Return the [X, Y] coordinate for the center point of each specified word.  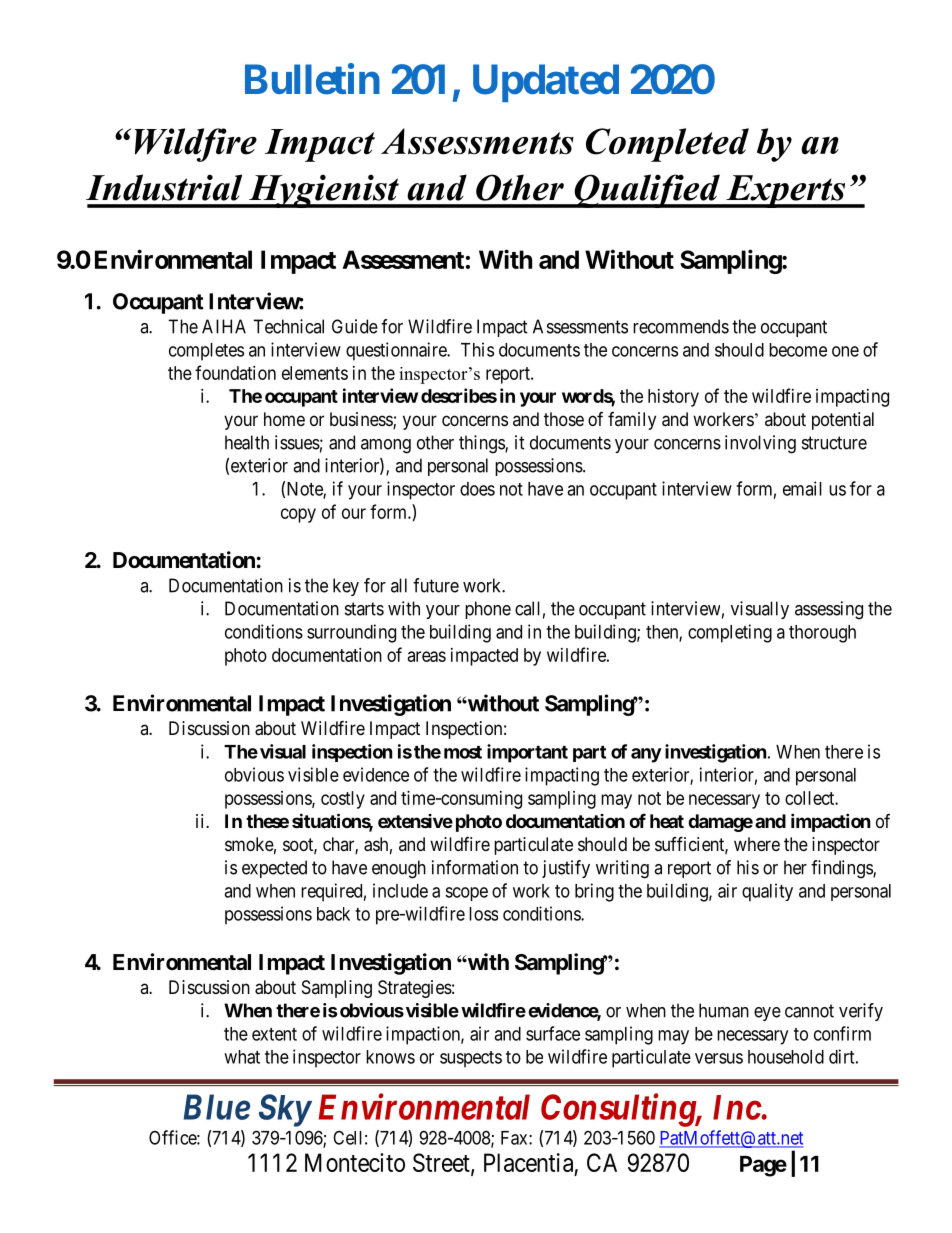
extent [274, 1034]
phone [488, 610]
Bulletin [312, 79]
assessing [829, 610]
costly [343, 800]
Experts [786, 191]
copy [298, 515]
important [527, 753]
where [757, 844]
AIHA [224, 326]
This [477, 349]
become [798, 350]
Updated [546, 83]
